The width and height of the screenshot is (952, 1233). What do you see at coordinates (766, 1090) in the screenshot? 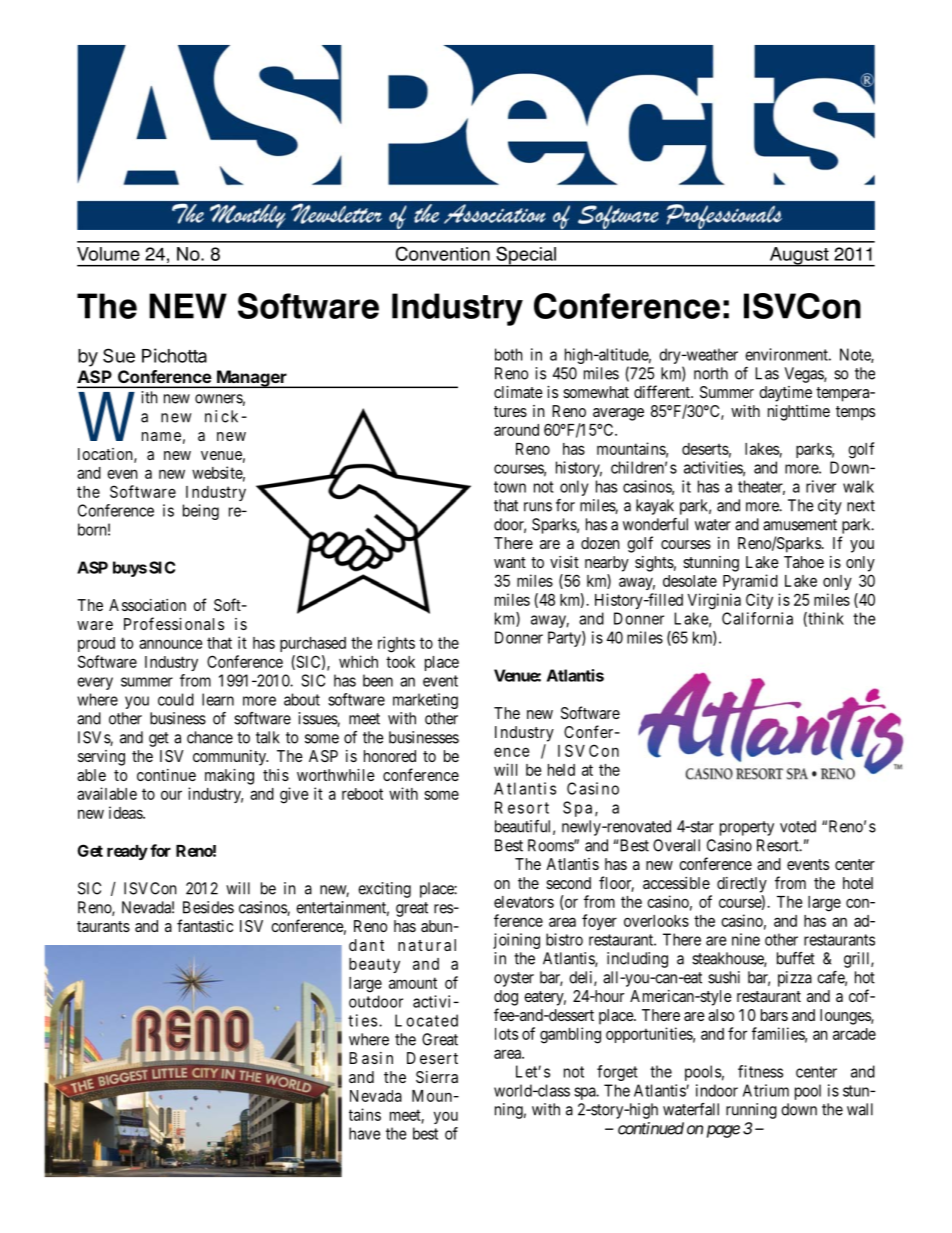
I see `Atrium` at bounding box center [766, 1090].
